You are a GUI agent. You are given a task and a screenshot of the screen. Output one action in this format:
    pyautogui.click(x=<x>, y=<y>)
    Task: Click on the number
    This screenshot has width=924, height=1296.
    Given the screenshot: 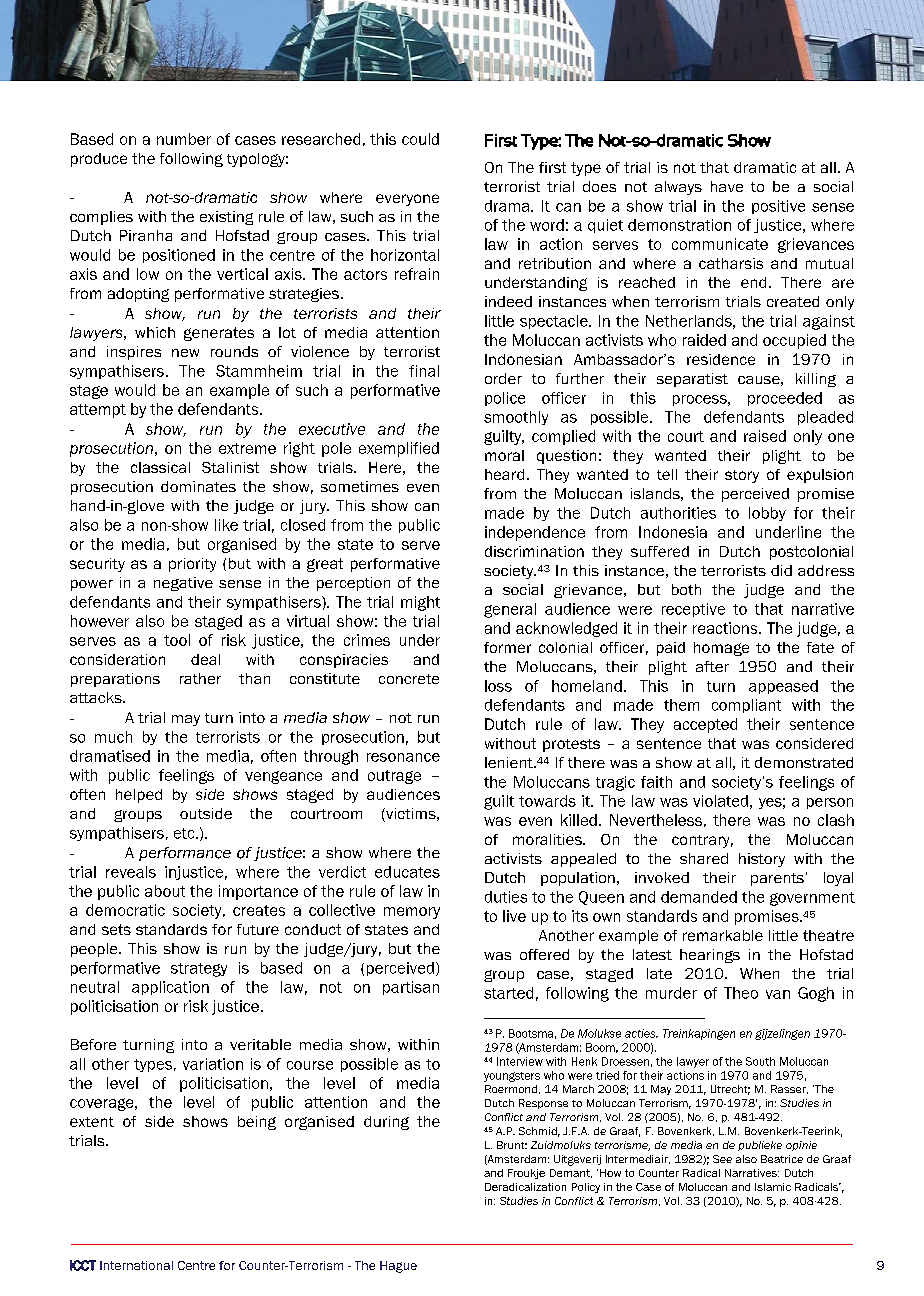 What is the action you would take?
    pyautogui.click(x=184, y=139)
